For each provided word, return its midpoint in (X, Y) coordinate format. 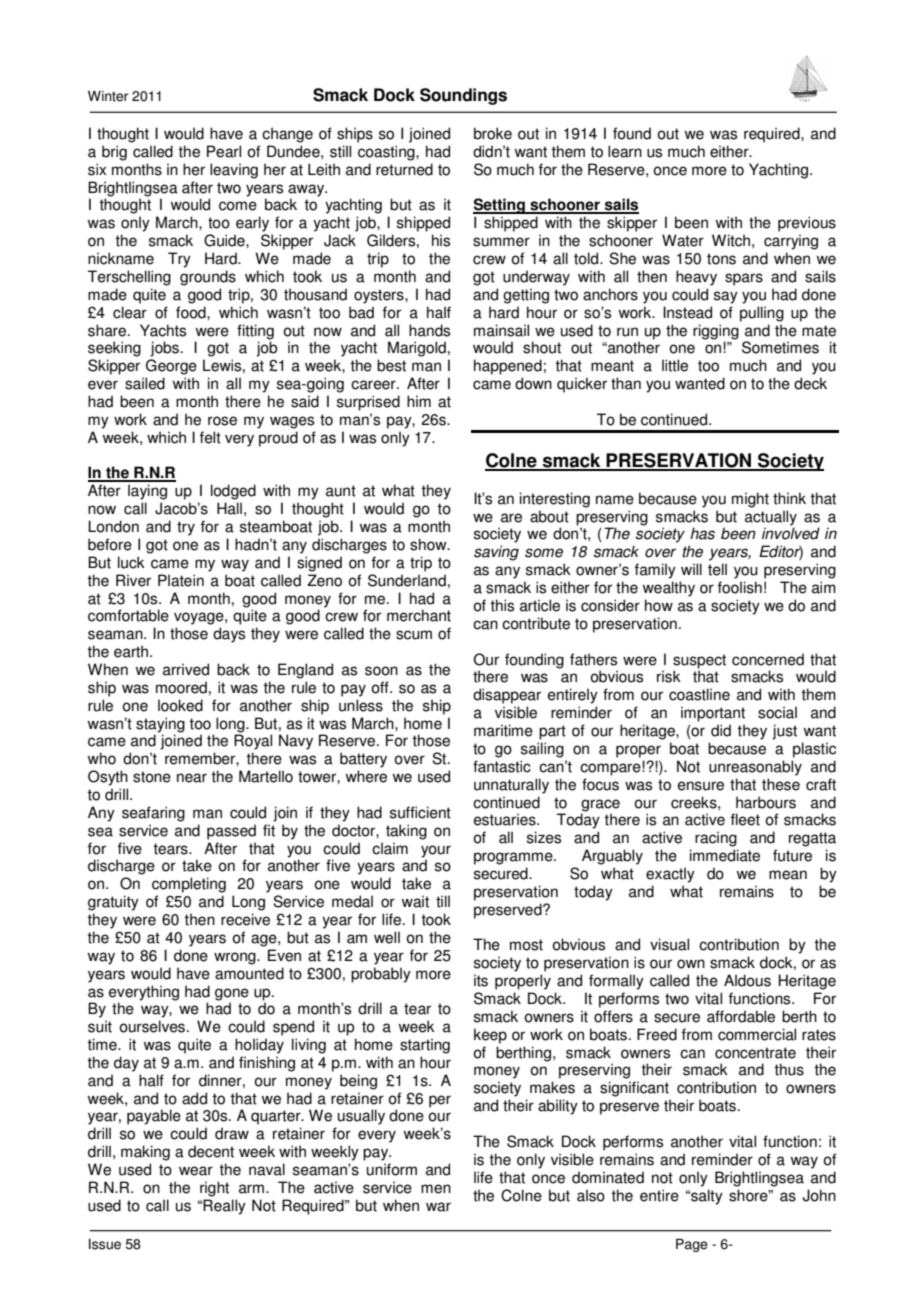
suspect (699, 661)
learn (625, 151)
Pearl (224, 151)
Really (224, 1207)
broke (493, 133)
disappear (507, 696)
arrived (186, 669)
